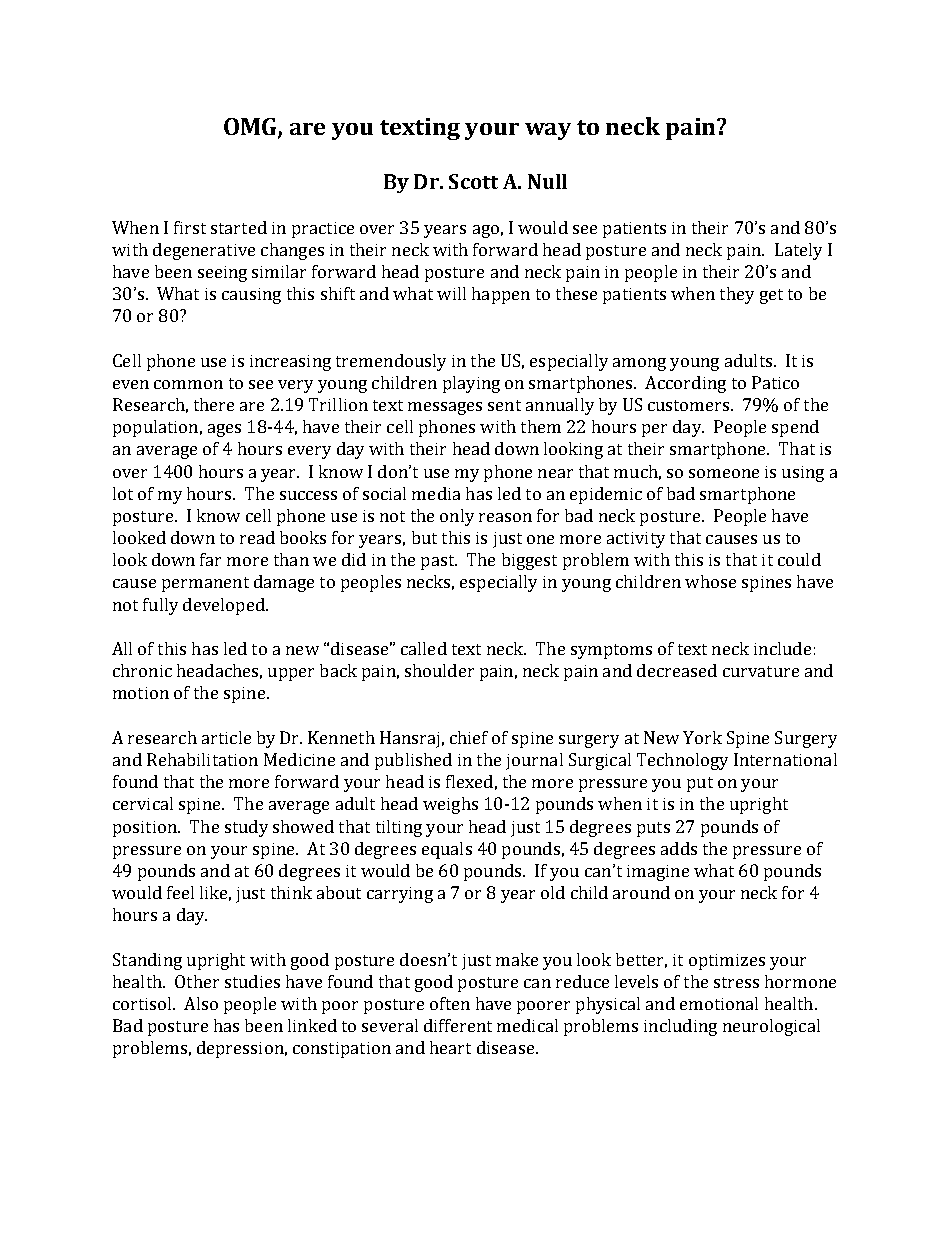 This screenshot has height=1233, width=952. I want to click on including, so click(680, 1027).
